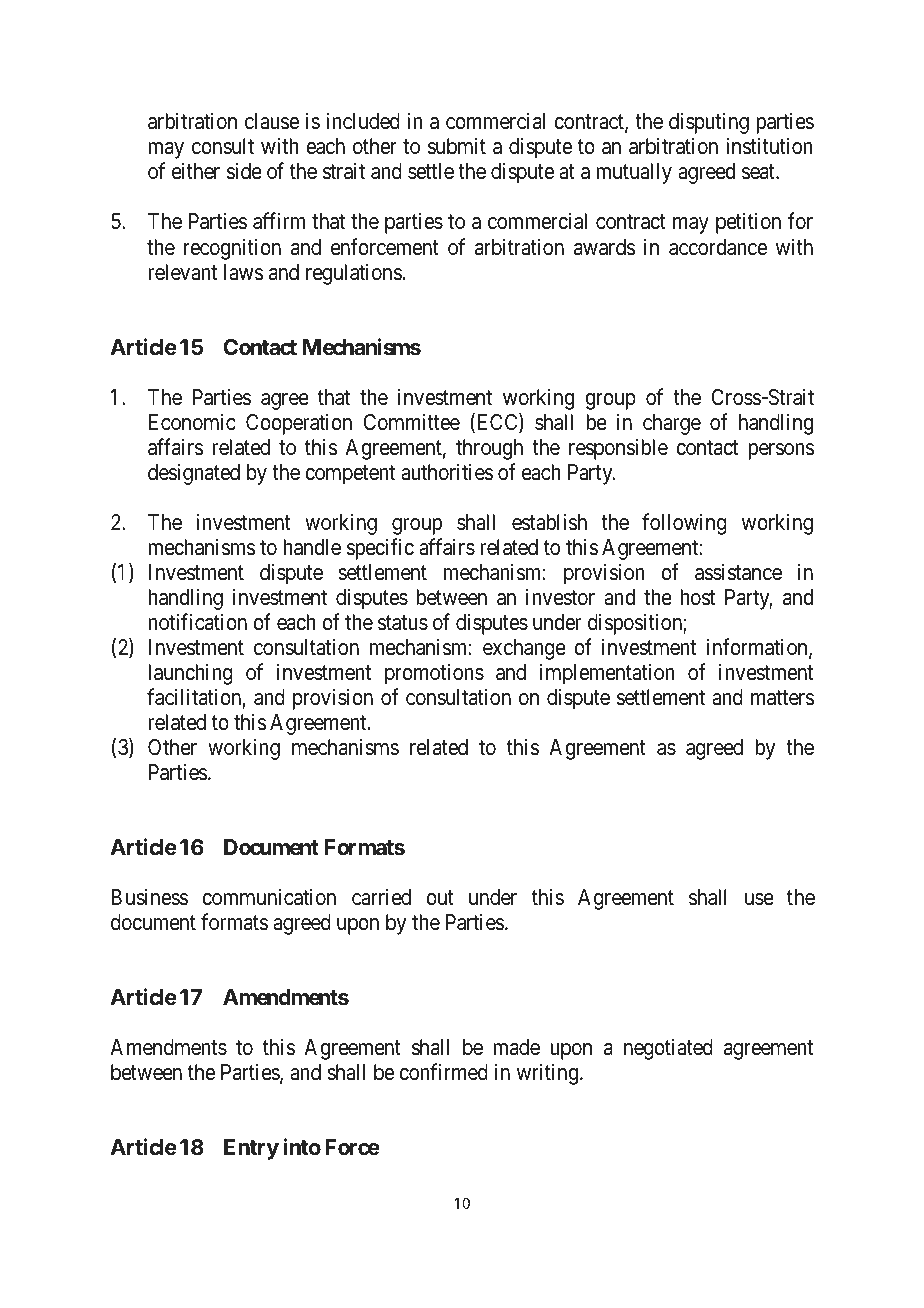 This page has height=1308, width=924. I want to click on communication, so click(269, 897).
